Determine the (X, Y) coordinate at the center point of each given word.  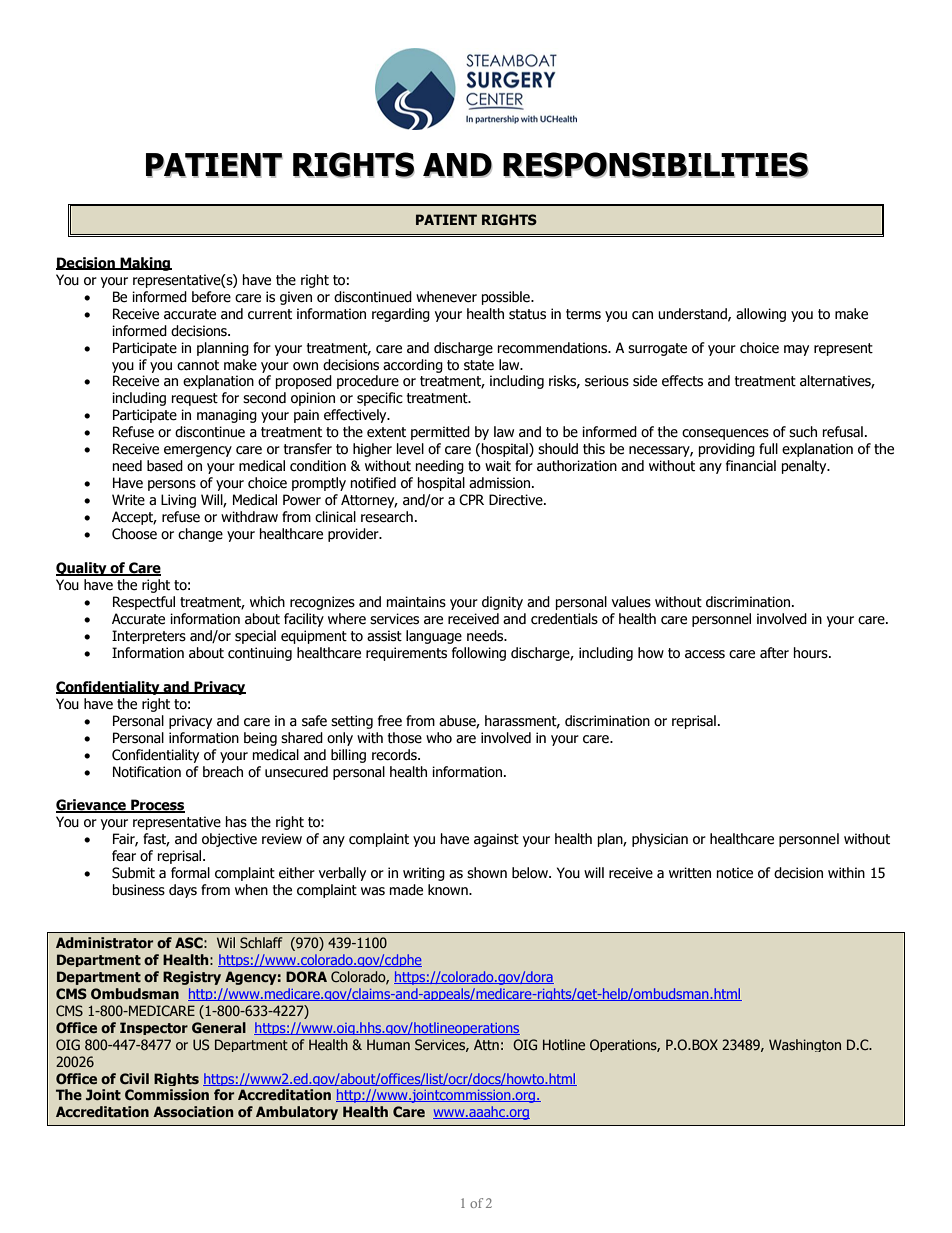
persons (172, 485)
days (183, 891)
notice (735, 873)
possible (507, 298)
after (774, 653)
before (211, 297)
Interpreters (149, 637)
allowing (761, 315)
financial (751, 466)
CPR (471, 500)
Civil (134, 1078)
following (479, 654)
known (449, 890)
